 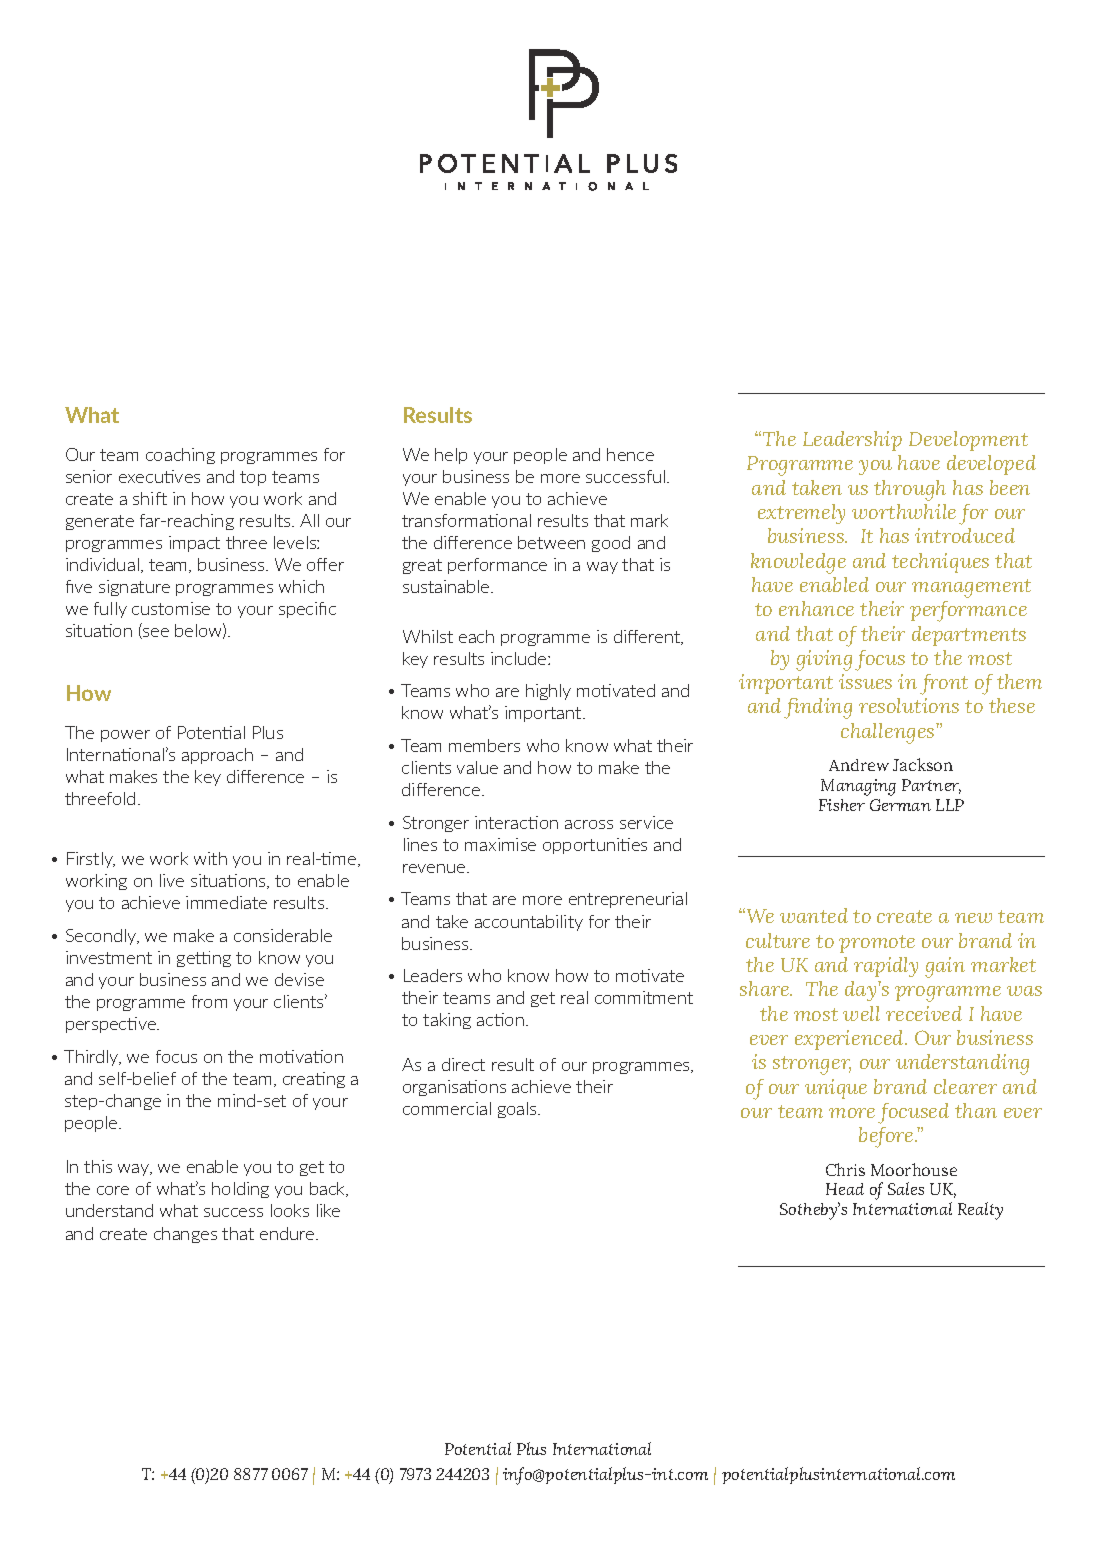 What do you see at coordinates (240, 1190) in the screenshot?
I see `holding` at bounding box center [240, 1190].
